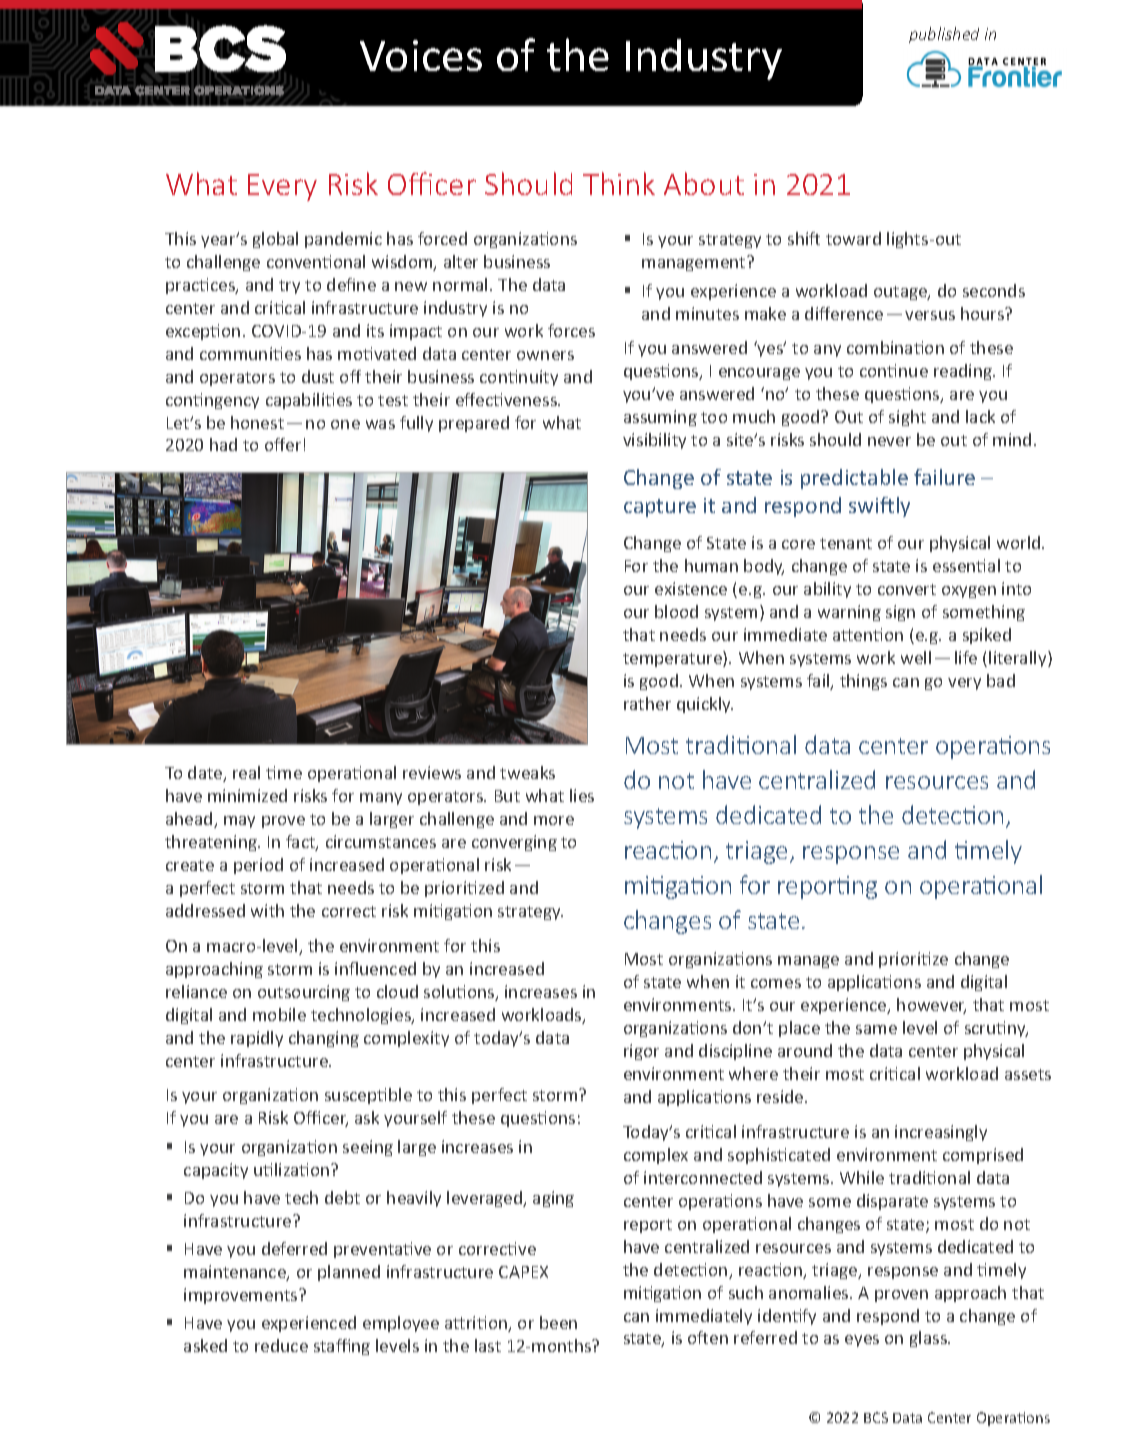 This page has height=1456, width=1125. Describe the element at coordinates (944, 35) in the page. I see `published` at that location.
